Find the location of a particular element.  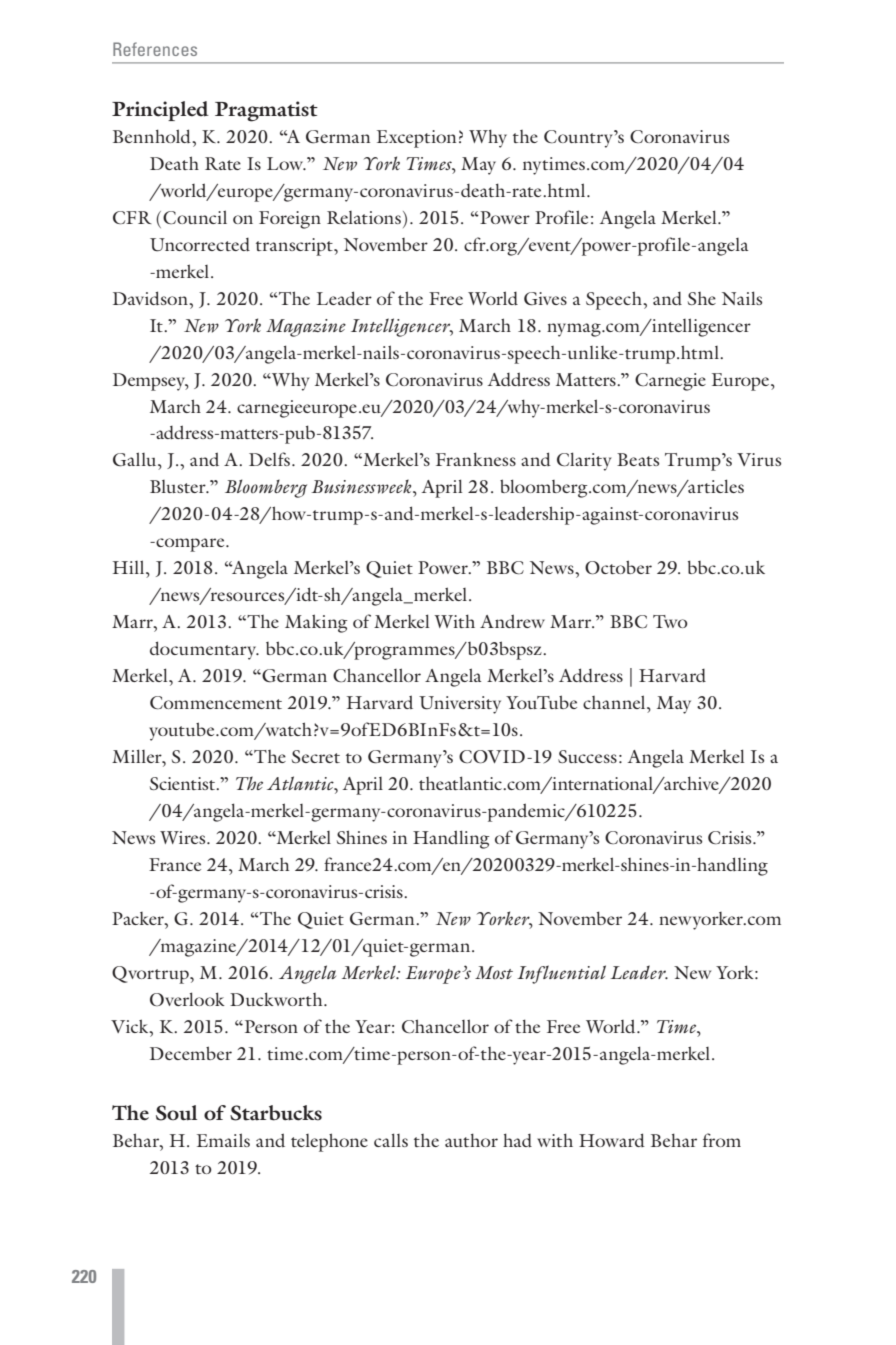

Principled is located at coordinates (160, 111).
